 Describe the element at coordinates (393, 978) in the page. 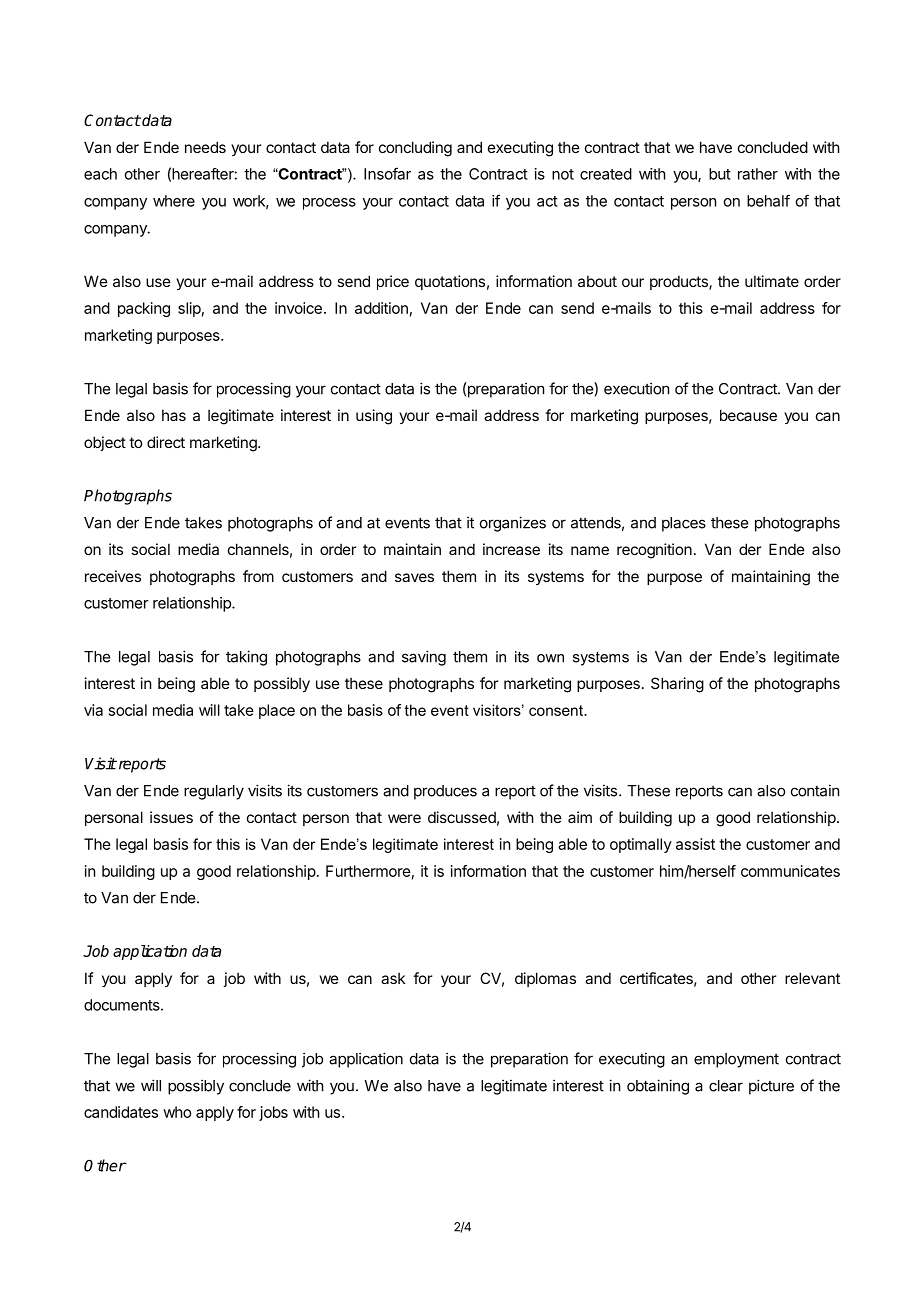

I see `ask` at that location.
